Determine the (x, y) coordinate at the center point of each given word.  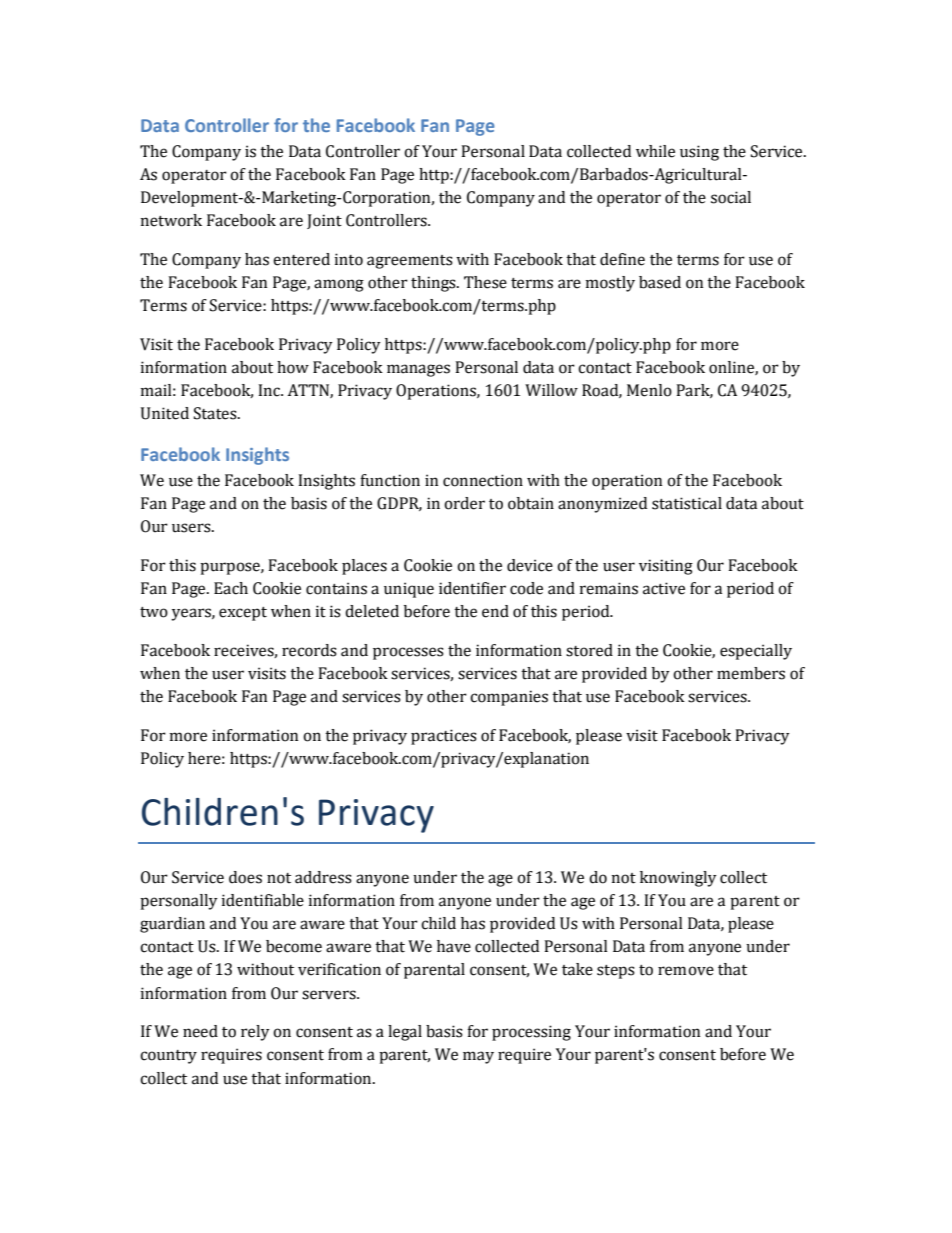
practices (444, 737)
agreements (410, 262)
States (216, 413)
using (699, 153)
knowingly (678, 879)
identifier (472, 588)
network (171, 220)
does (245, 877)
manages (418, 370)
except (243, 614)
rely (255, 1033)
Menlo (649, 390)
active (664, 588)
